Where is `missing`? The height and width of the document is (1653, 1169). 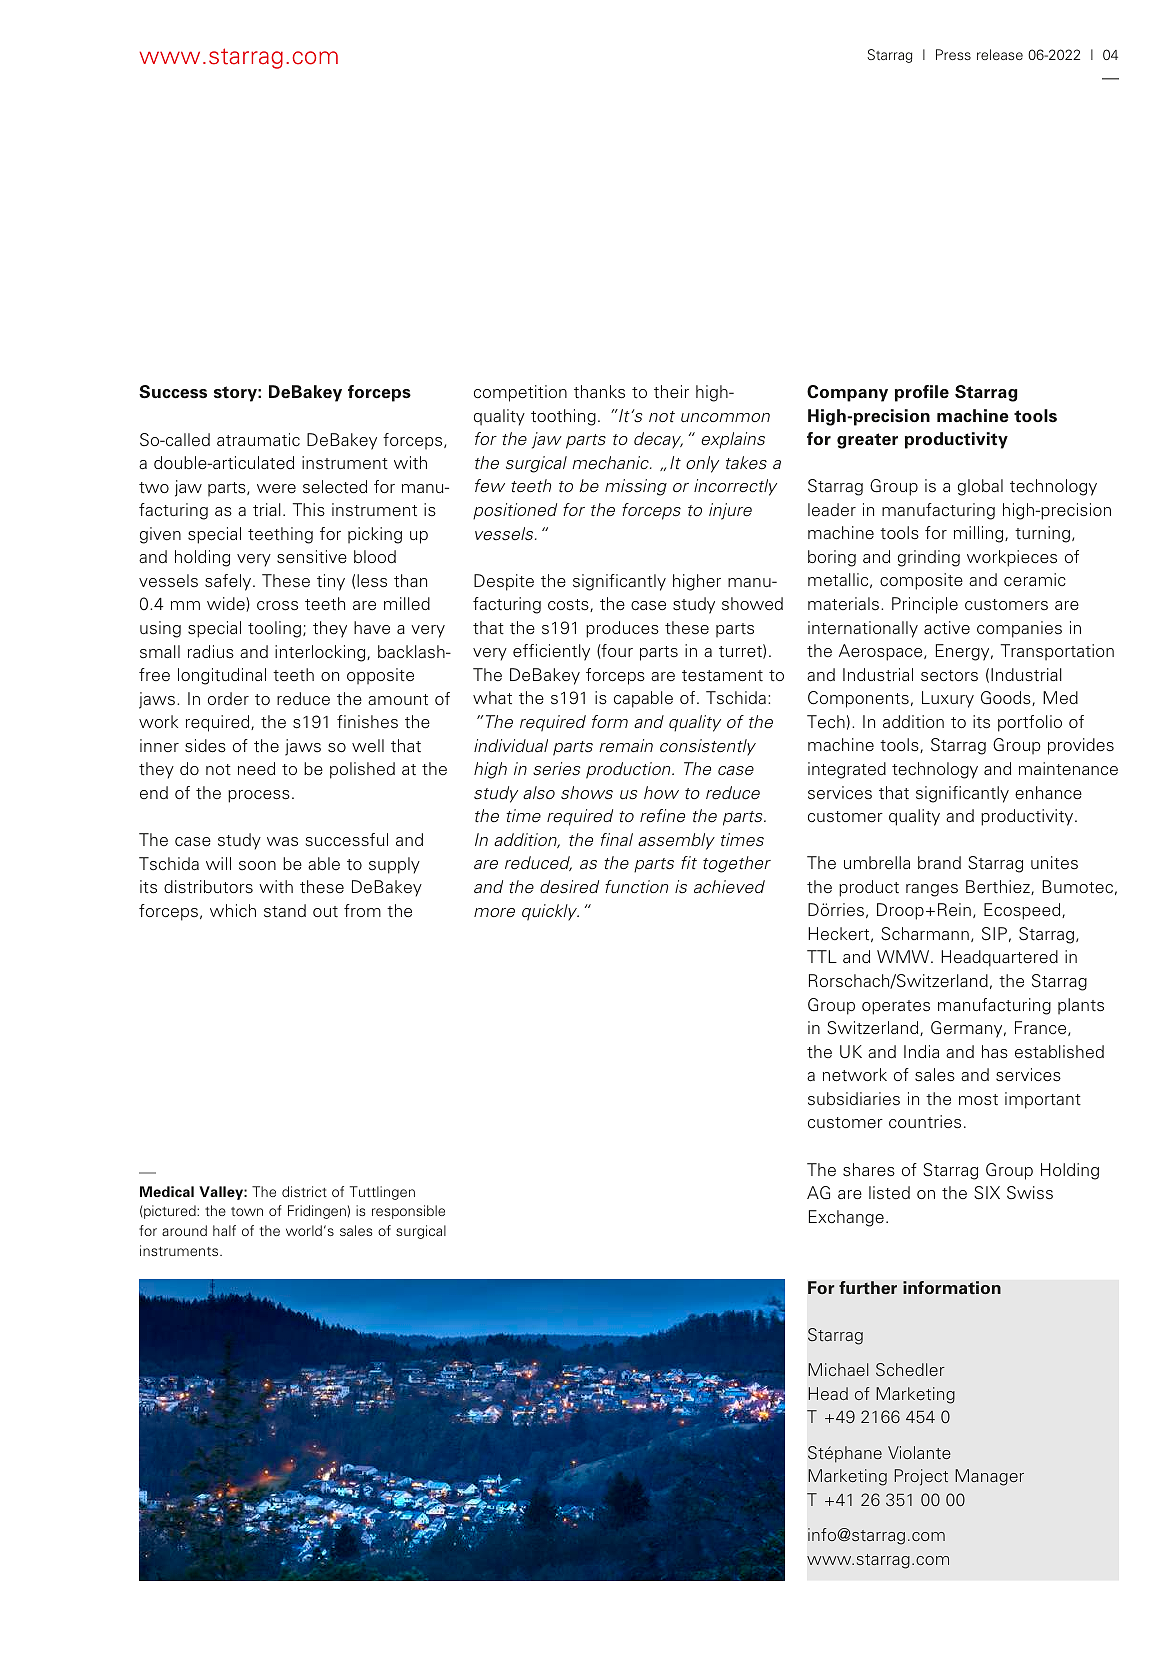 missing is located at coordinates (636, 487).
